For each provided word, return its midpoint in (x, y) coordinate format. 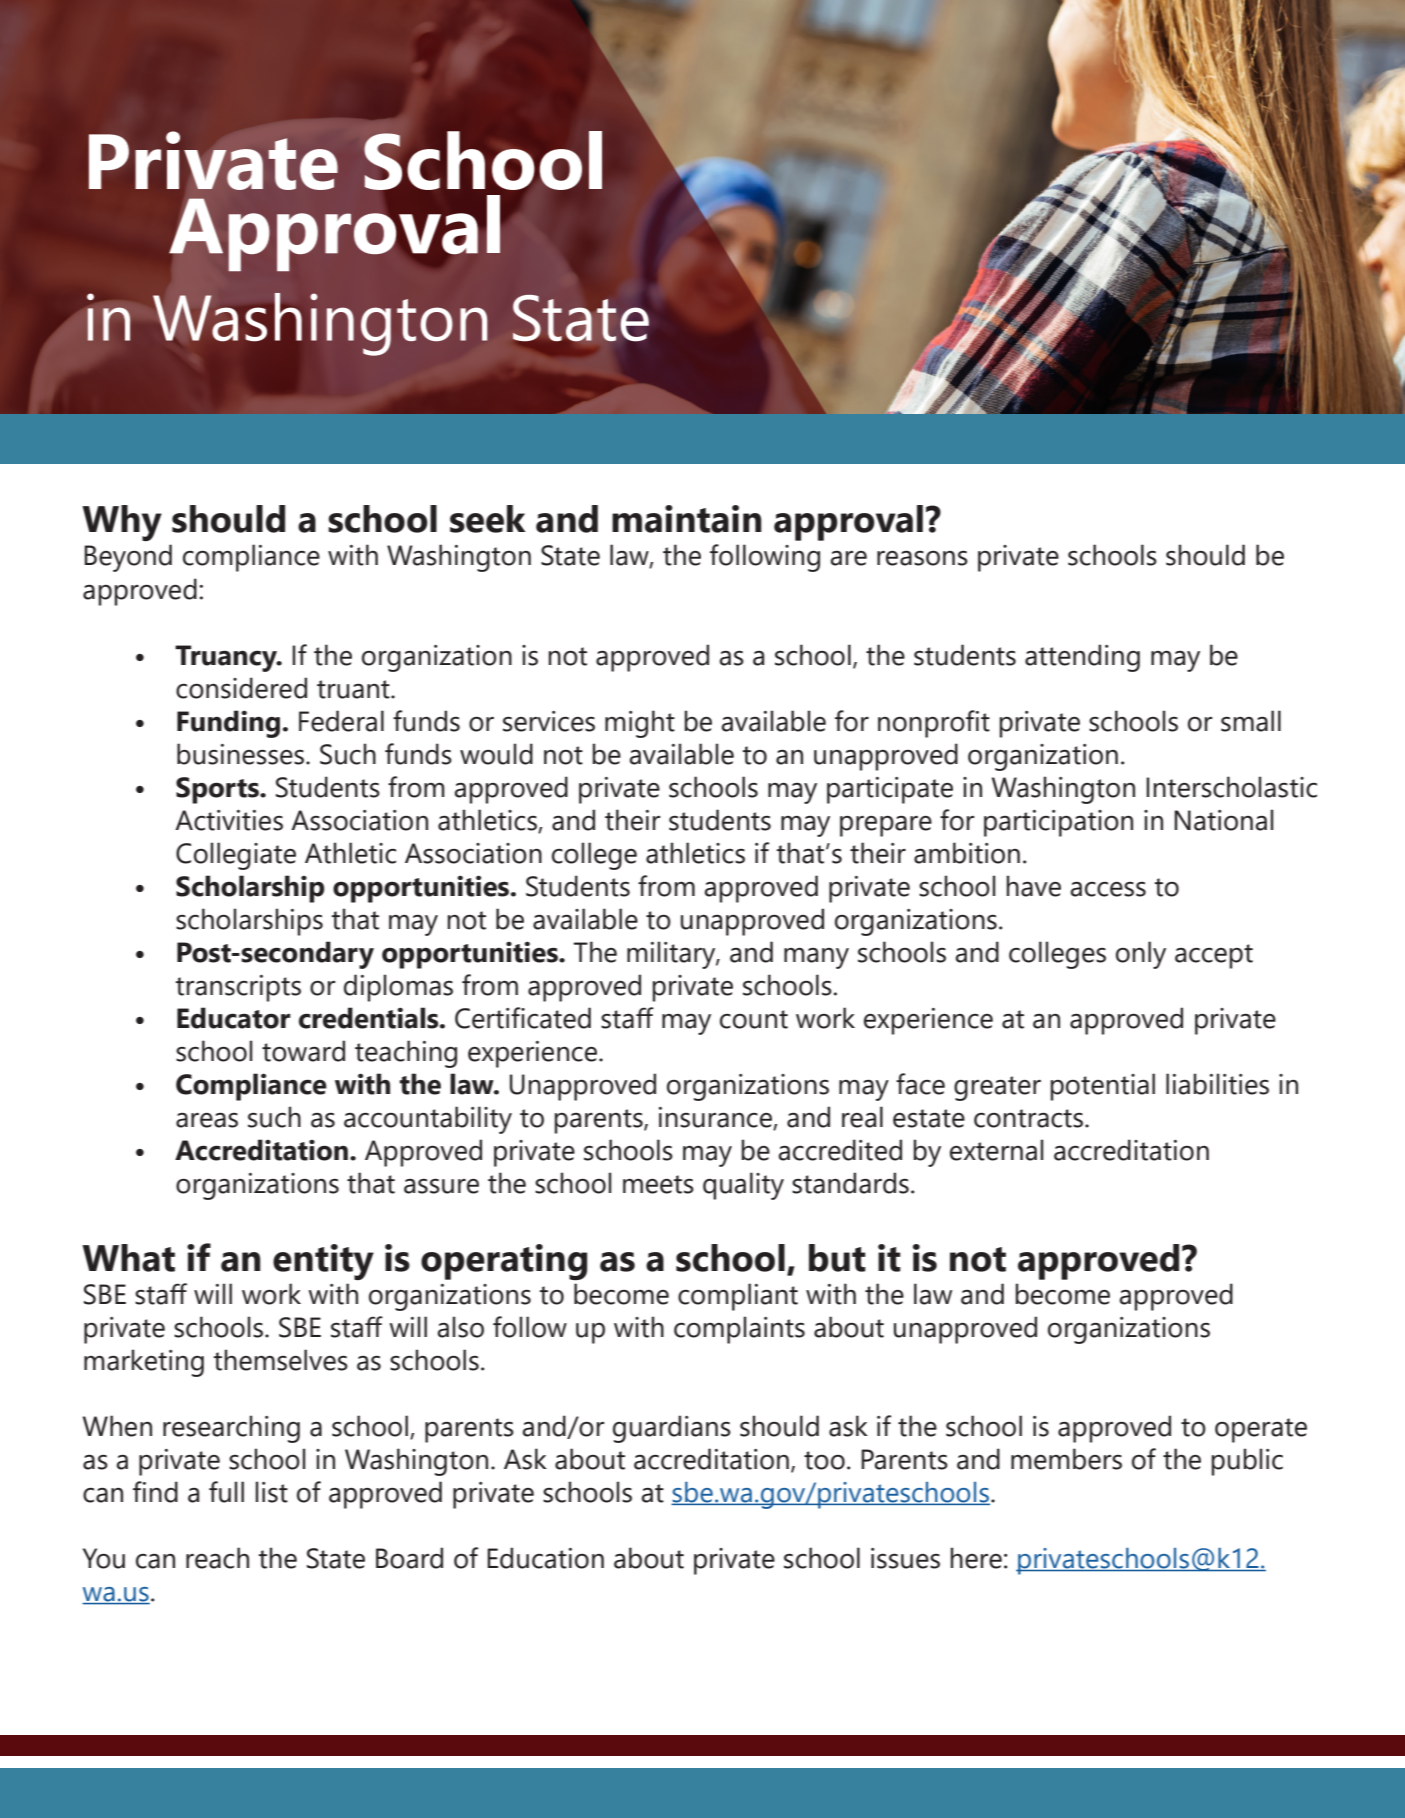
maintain (687, 519)
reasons (922, 558)
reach (217, 1558)
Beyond (128, 558)
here (976, 1558)
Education (545, 1558)
